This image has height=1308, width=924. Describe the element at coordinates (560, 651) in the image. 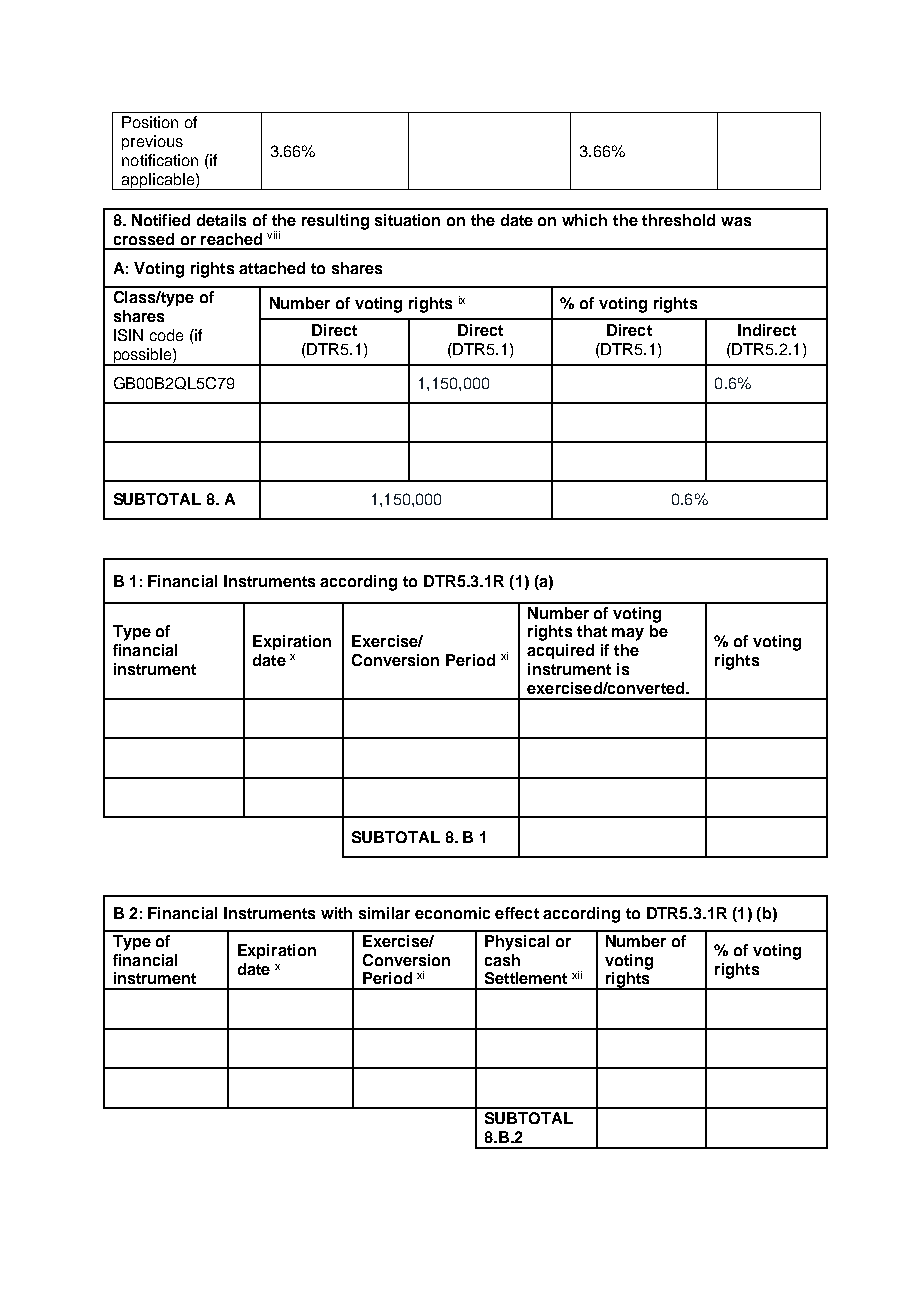

I see `acquired` at that location.
